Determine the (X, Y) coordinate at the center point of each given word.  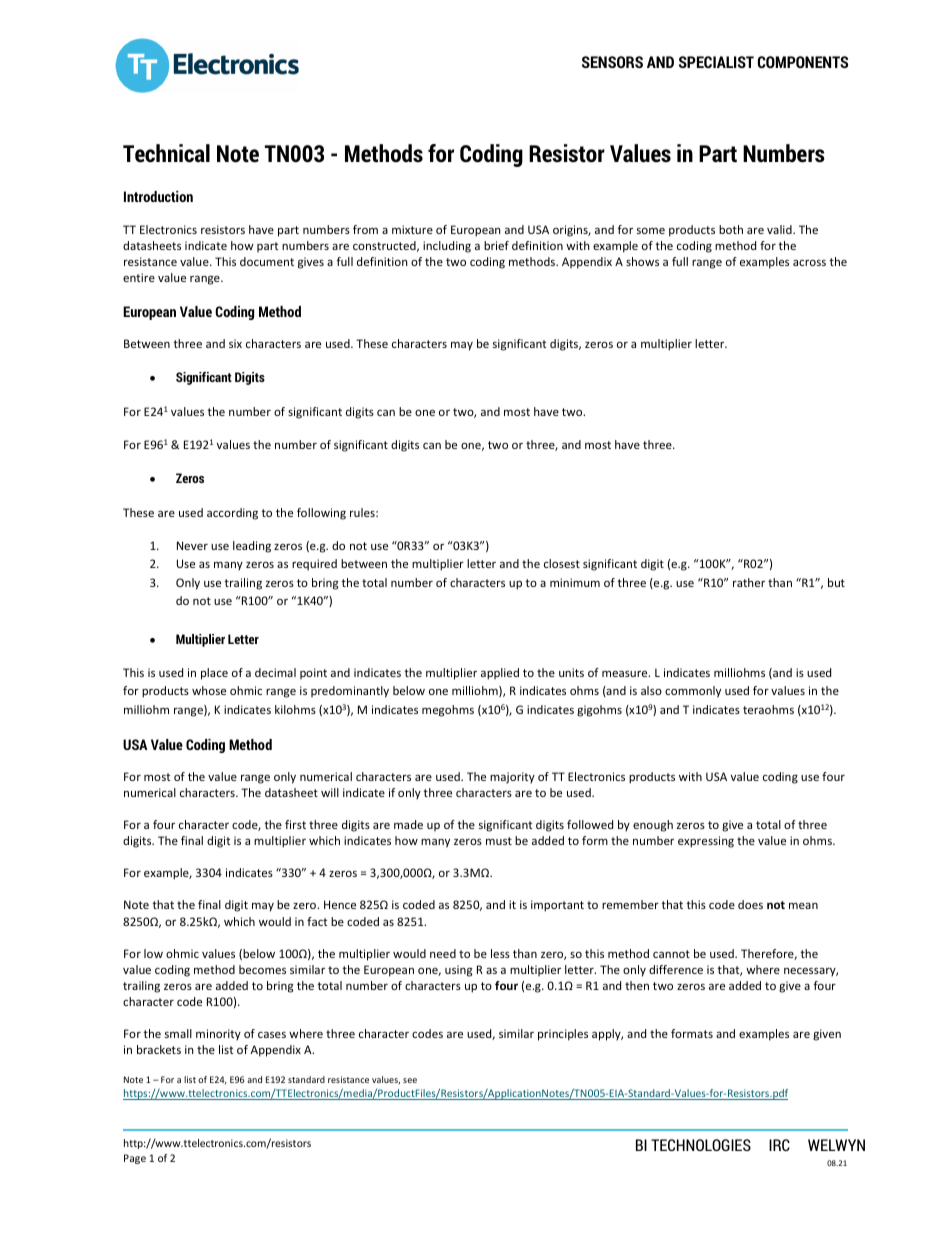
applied (500, 674)
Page (135, 1159)
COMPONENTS (803, 62)
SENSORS (612, 62)
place (214, 674)
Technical (166, 153)
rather (749, 582)
